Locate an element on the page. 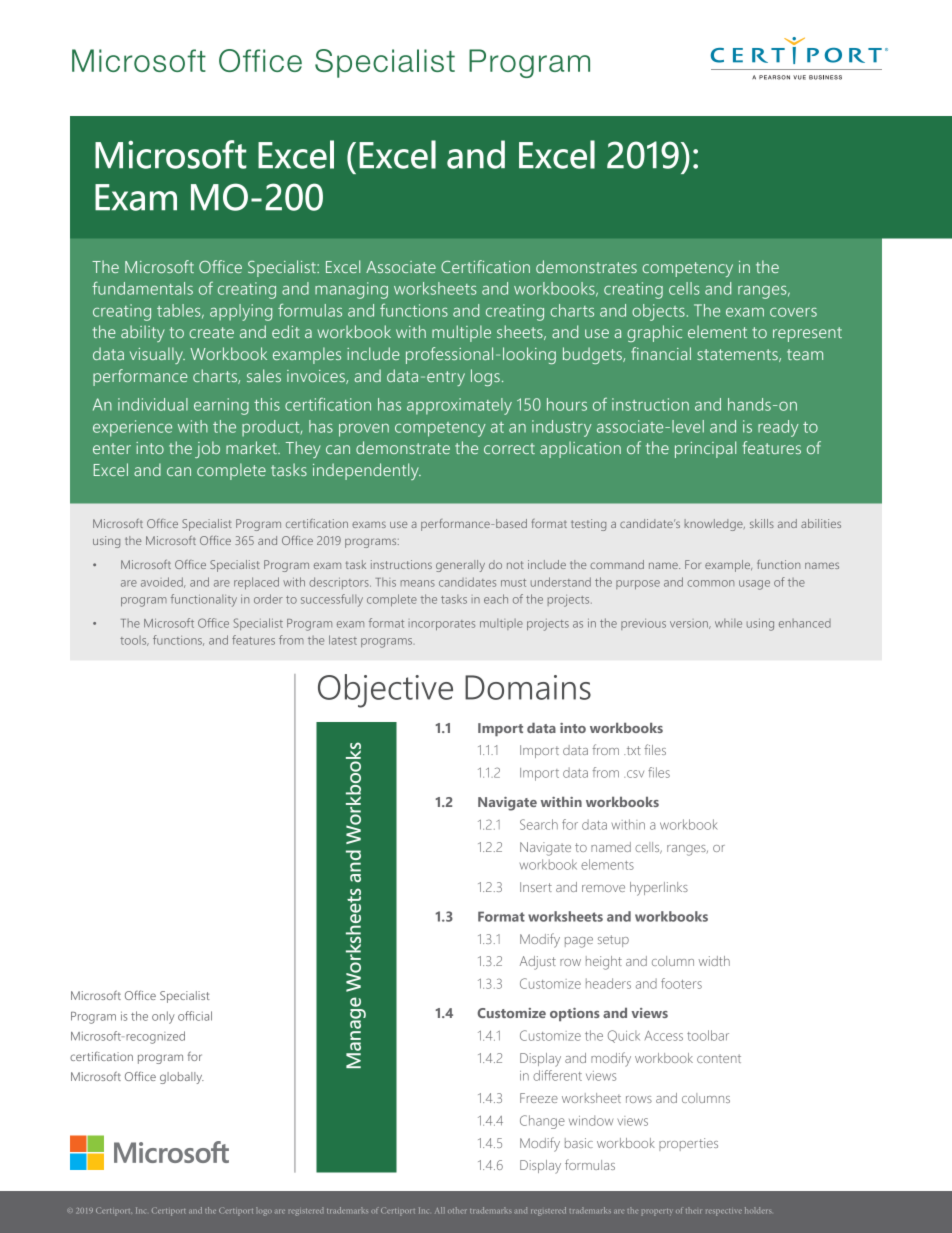 This image has width=952, height=1233. logo is located at coordinates (264, 1211).
